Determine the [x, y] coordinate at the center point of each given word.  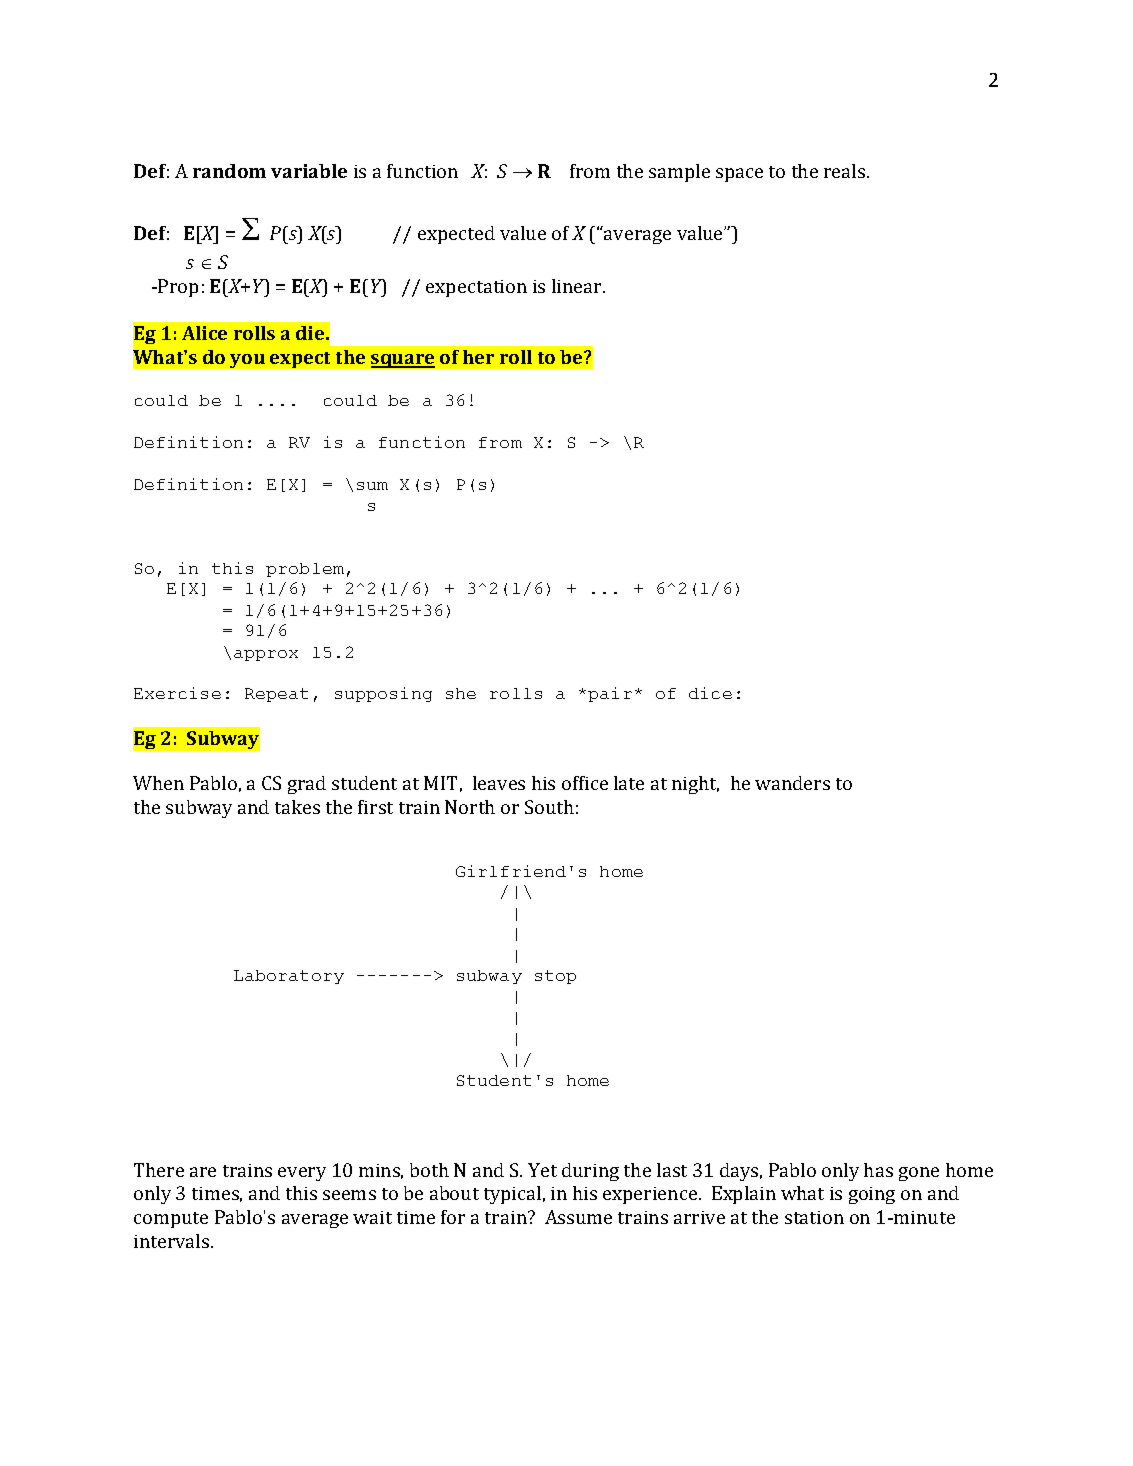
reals [846, 171]
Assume [578, 1217]
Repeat [276, 695]
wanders [792, 783]
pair [610, 694]
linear [578, 286]
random [229, 171]
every [302, 1174]
